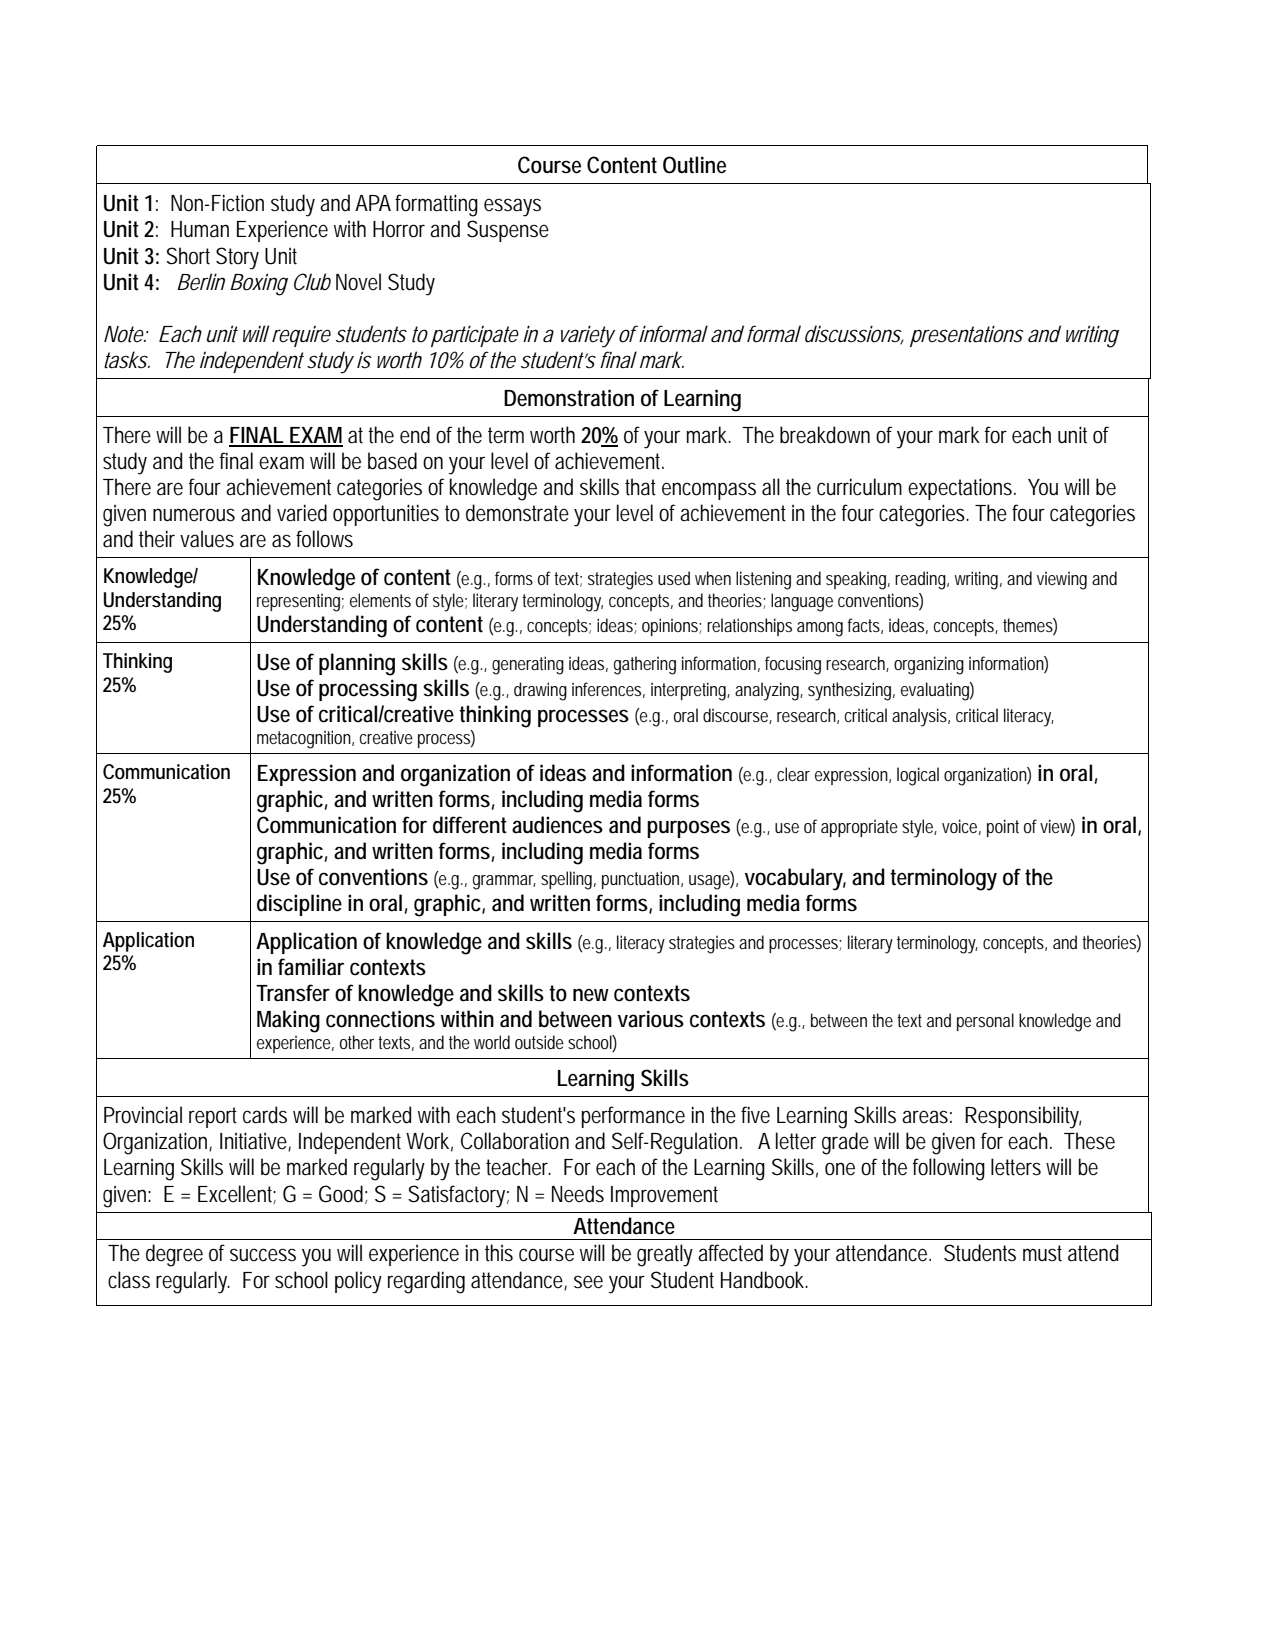 This page has height=1637, width=1265. What do you see at coordinates (1042, 1253) in the page?
I see `must` at bounding box center [1042, 1253].
